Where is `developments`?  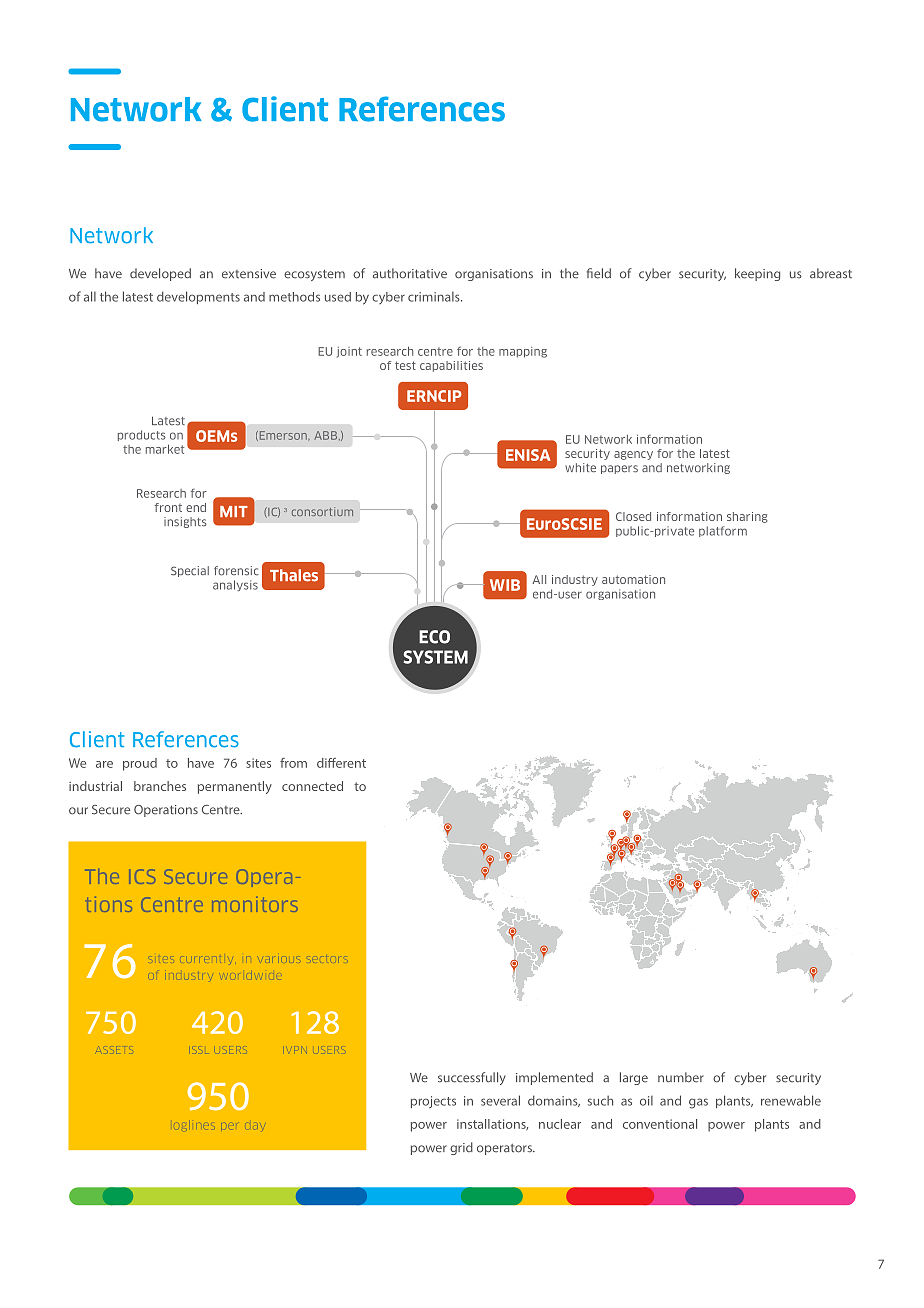 developments is located at coordinates (198, 297).
